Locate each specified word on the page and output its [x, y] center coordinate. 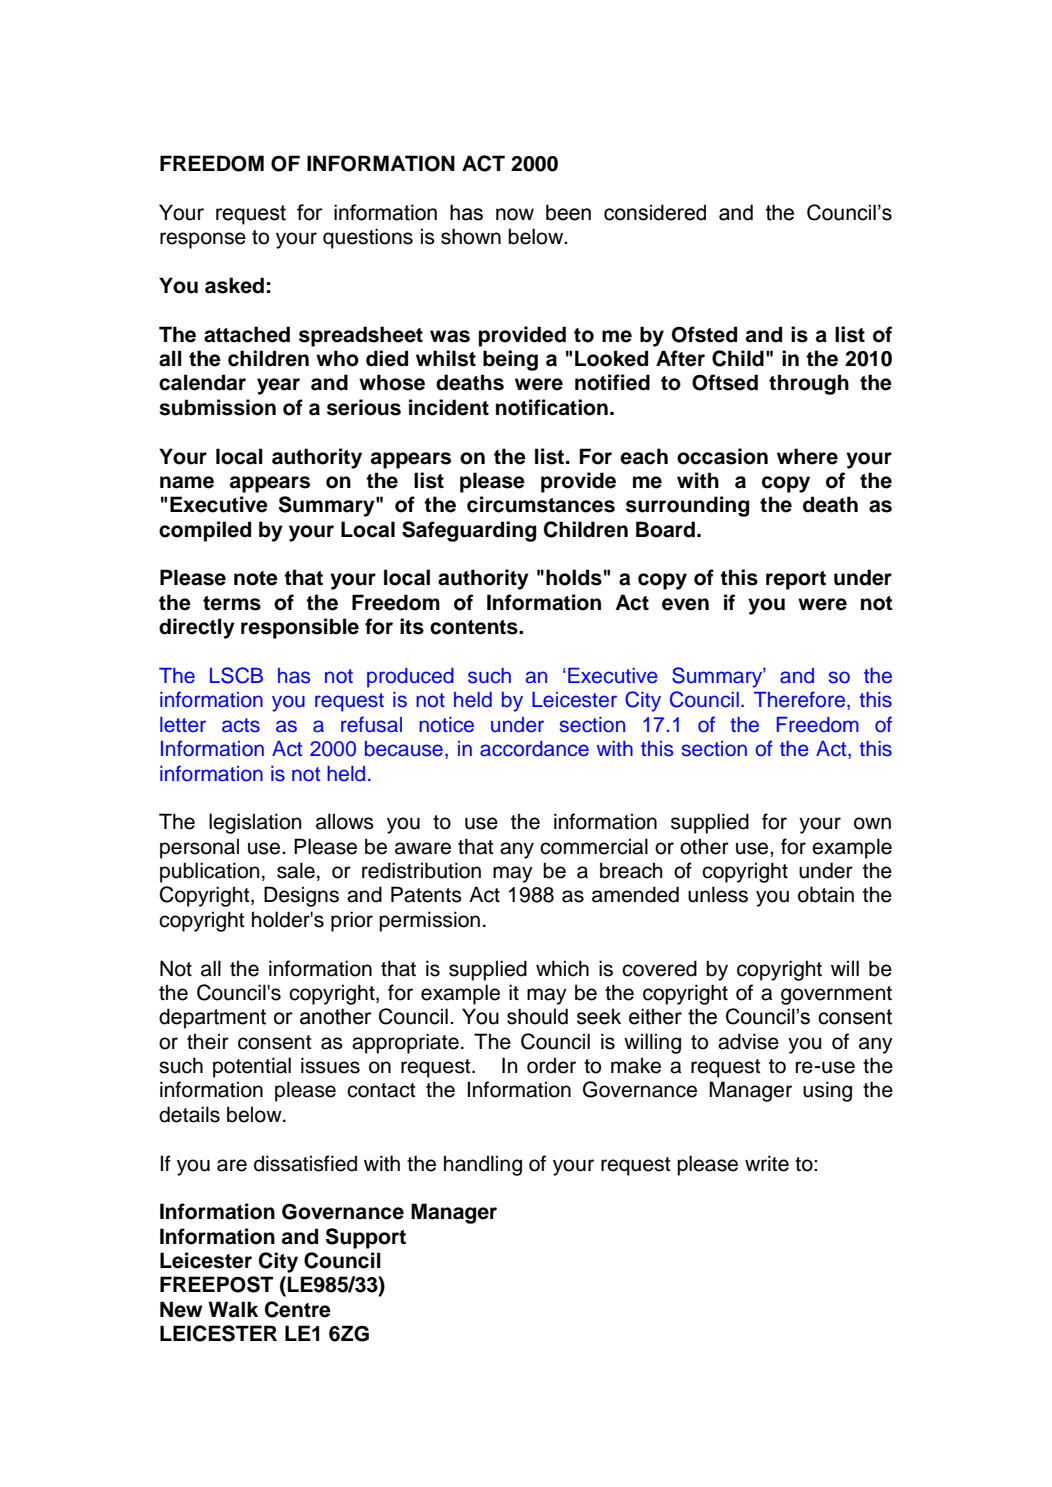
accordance [534, 749]
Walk [233, 1309]
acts [241, 725]
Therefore [799, 699]
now [515, 214]
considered [655, 212]
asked [234, 285]
